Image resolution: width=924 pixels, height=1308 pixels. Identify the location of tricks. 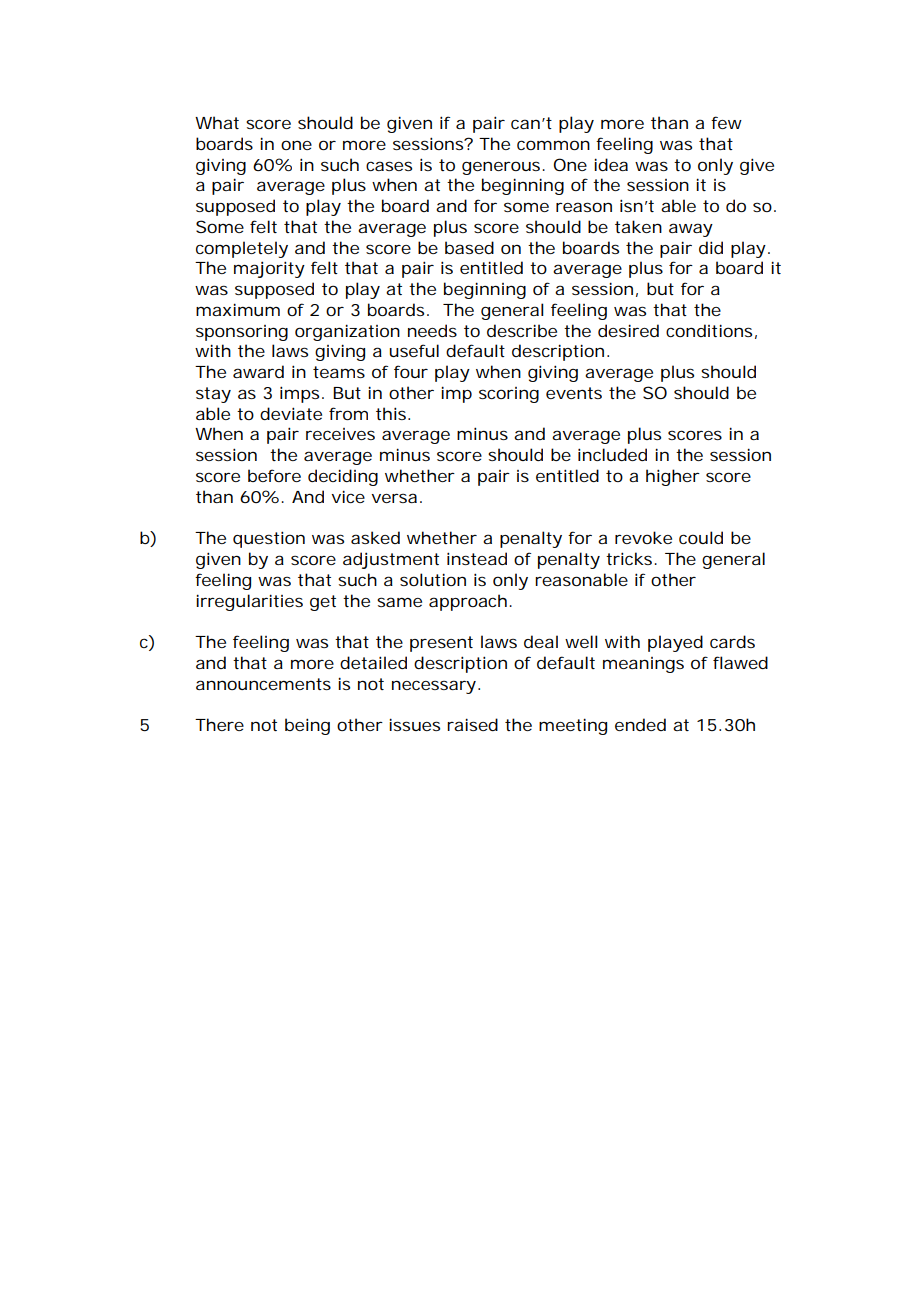
(631, 558).
